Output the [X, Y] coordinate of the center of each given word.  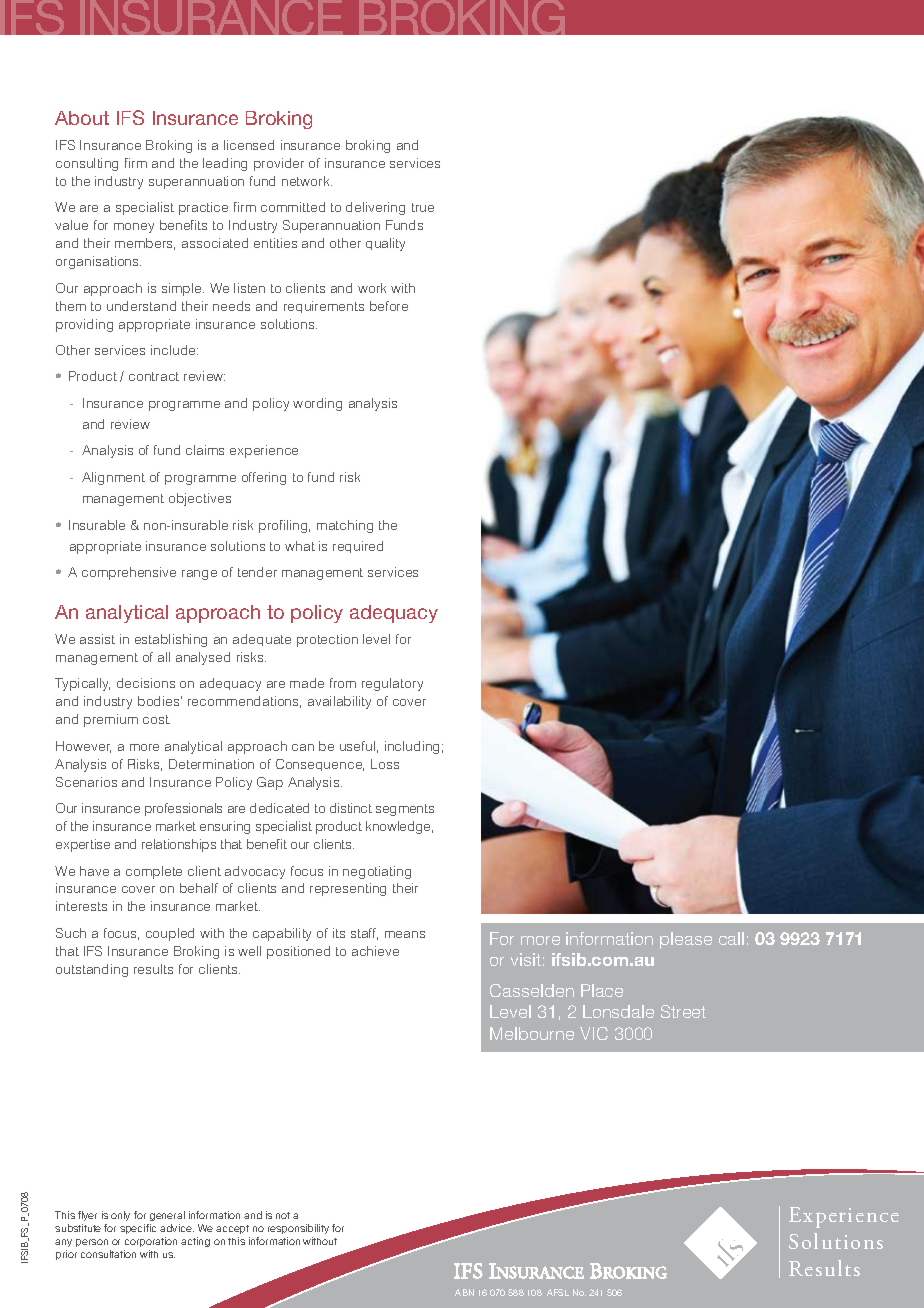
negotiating [377, 872]
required [358, 547]
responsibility [298, 1229]
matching [345, 526]
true [423, 207]
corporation [151, 1242]
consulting [87, 164]
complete [154, 872]
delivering [375, 208]
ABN [464, 1292]
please [686, 940]
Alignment [113, 478]
